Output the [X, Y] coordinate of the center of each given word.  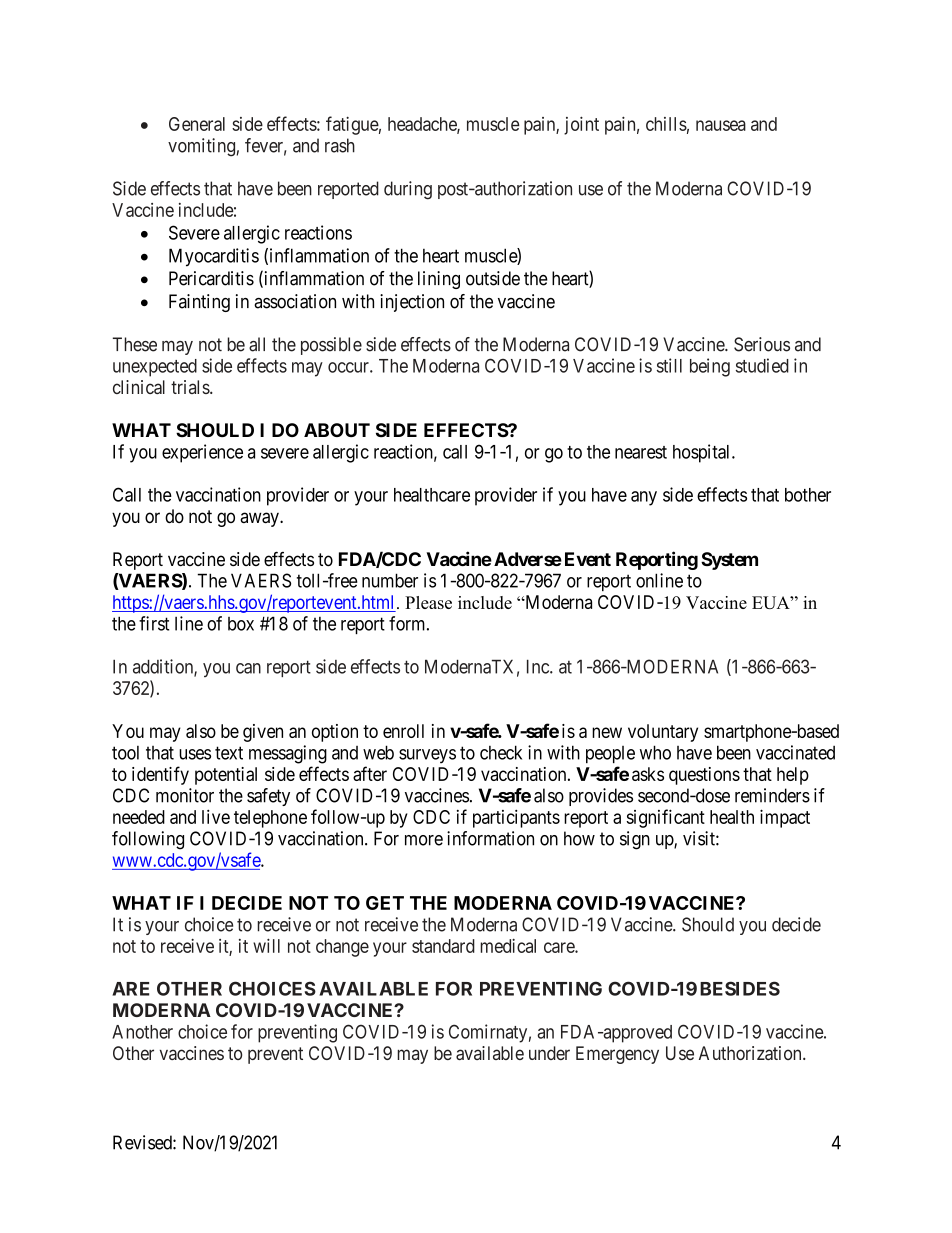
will [266, 945]
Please [428, 602]
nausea [721, 125]
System [729, 561]
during [408, 190]
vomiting [201, 147]
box [241, 624]
